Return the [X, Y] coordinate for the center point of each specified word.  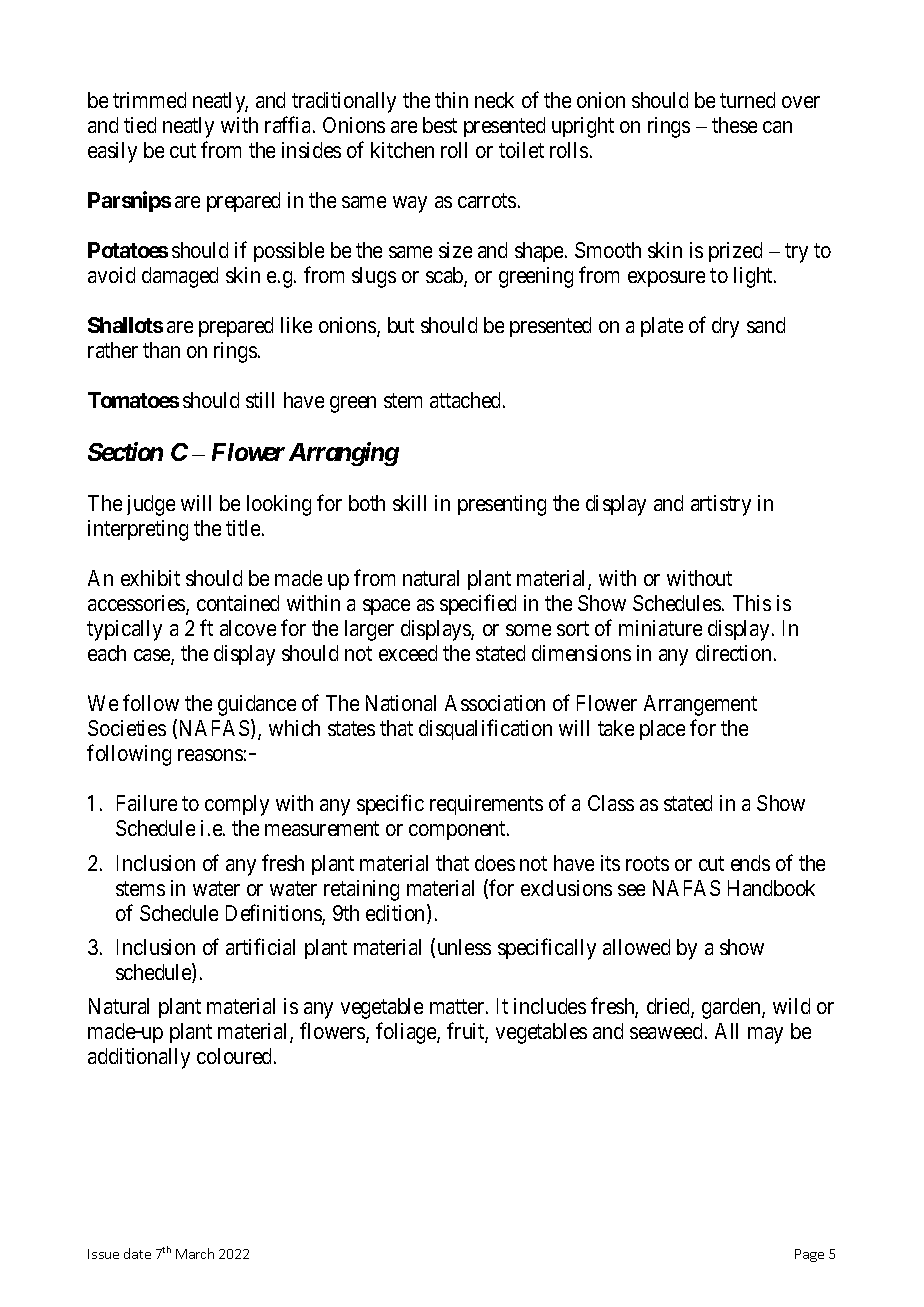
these [734, 125]
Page [809, 1255]
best [440, 125]
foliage [407, 1033]
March [195, 1253]
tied [140, 125]
